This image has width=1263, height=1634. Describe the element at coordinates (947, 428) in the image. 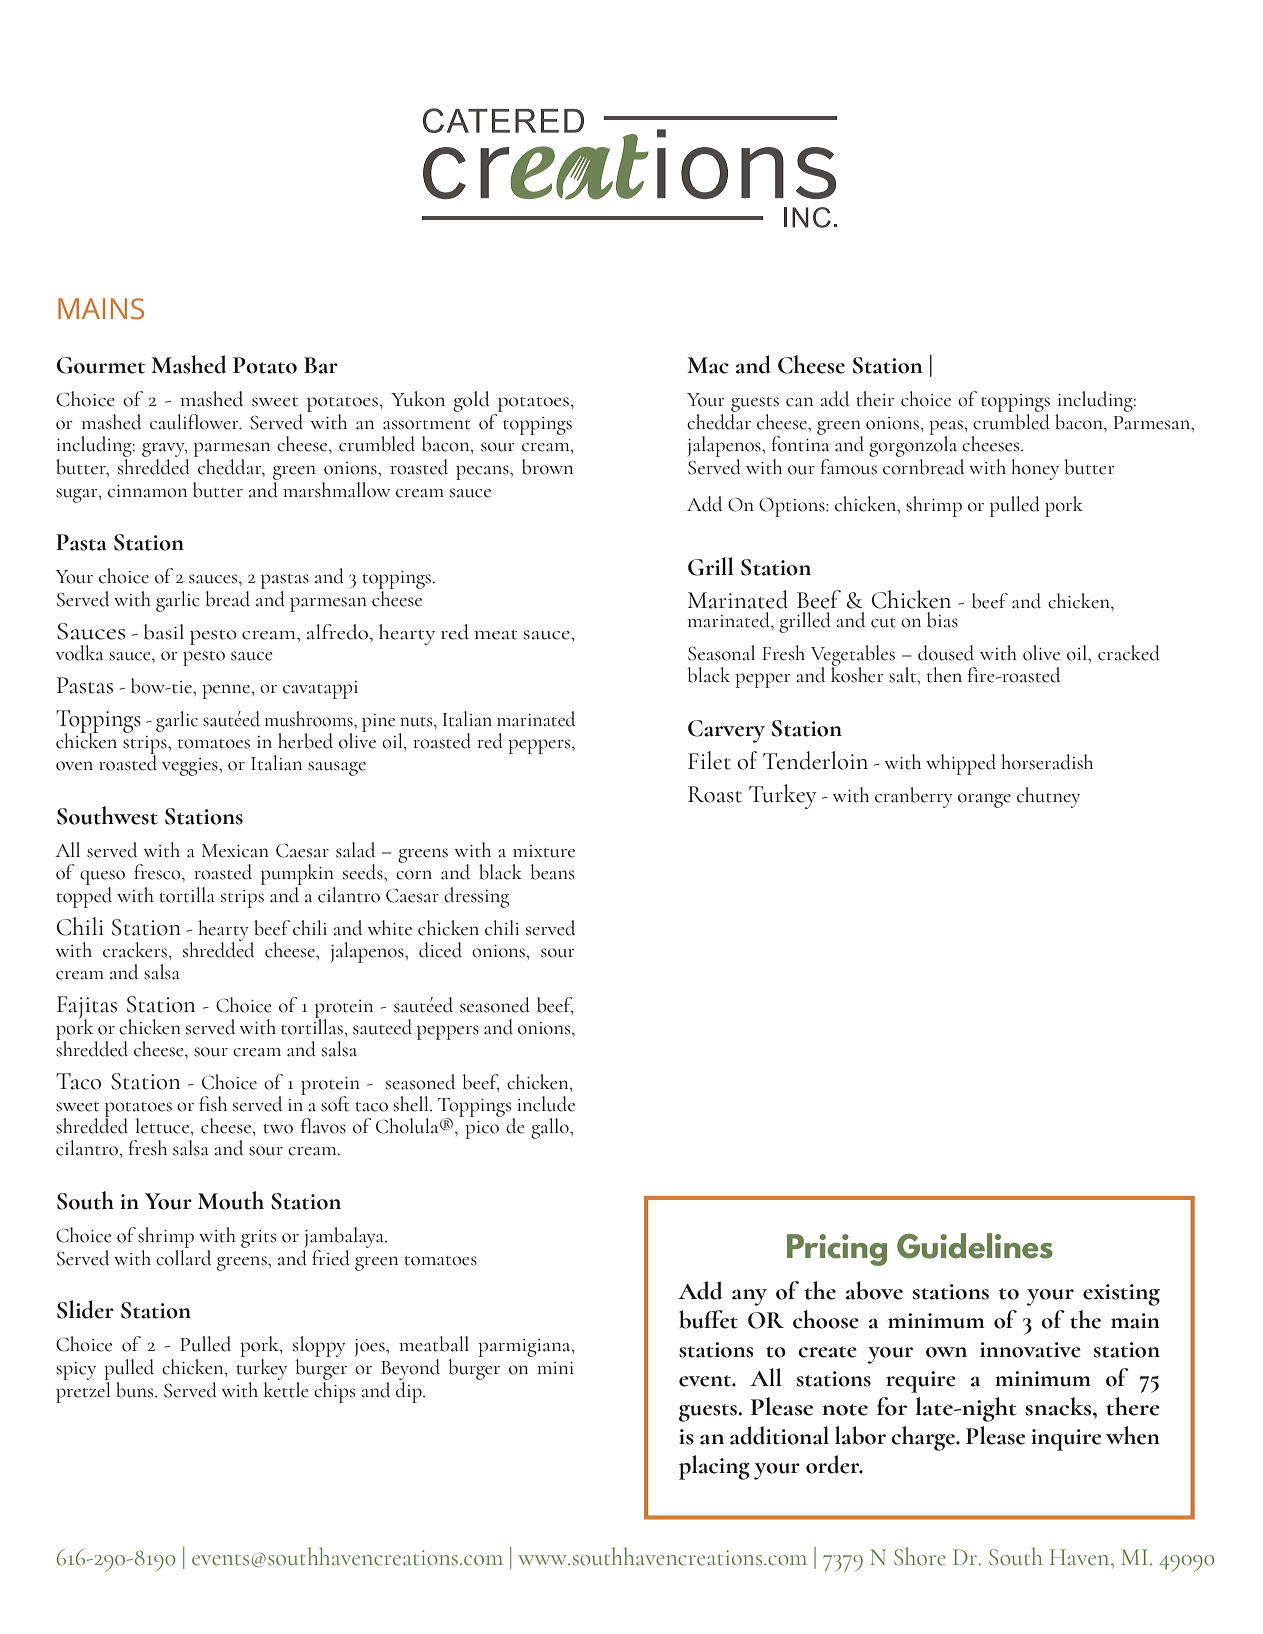

I see `peas` at that location.
